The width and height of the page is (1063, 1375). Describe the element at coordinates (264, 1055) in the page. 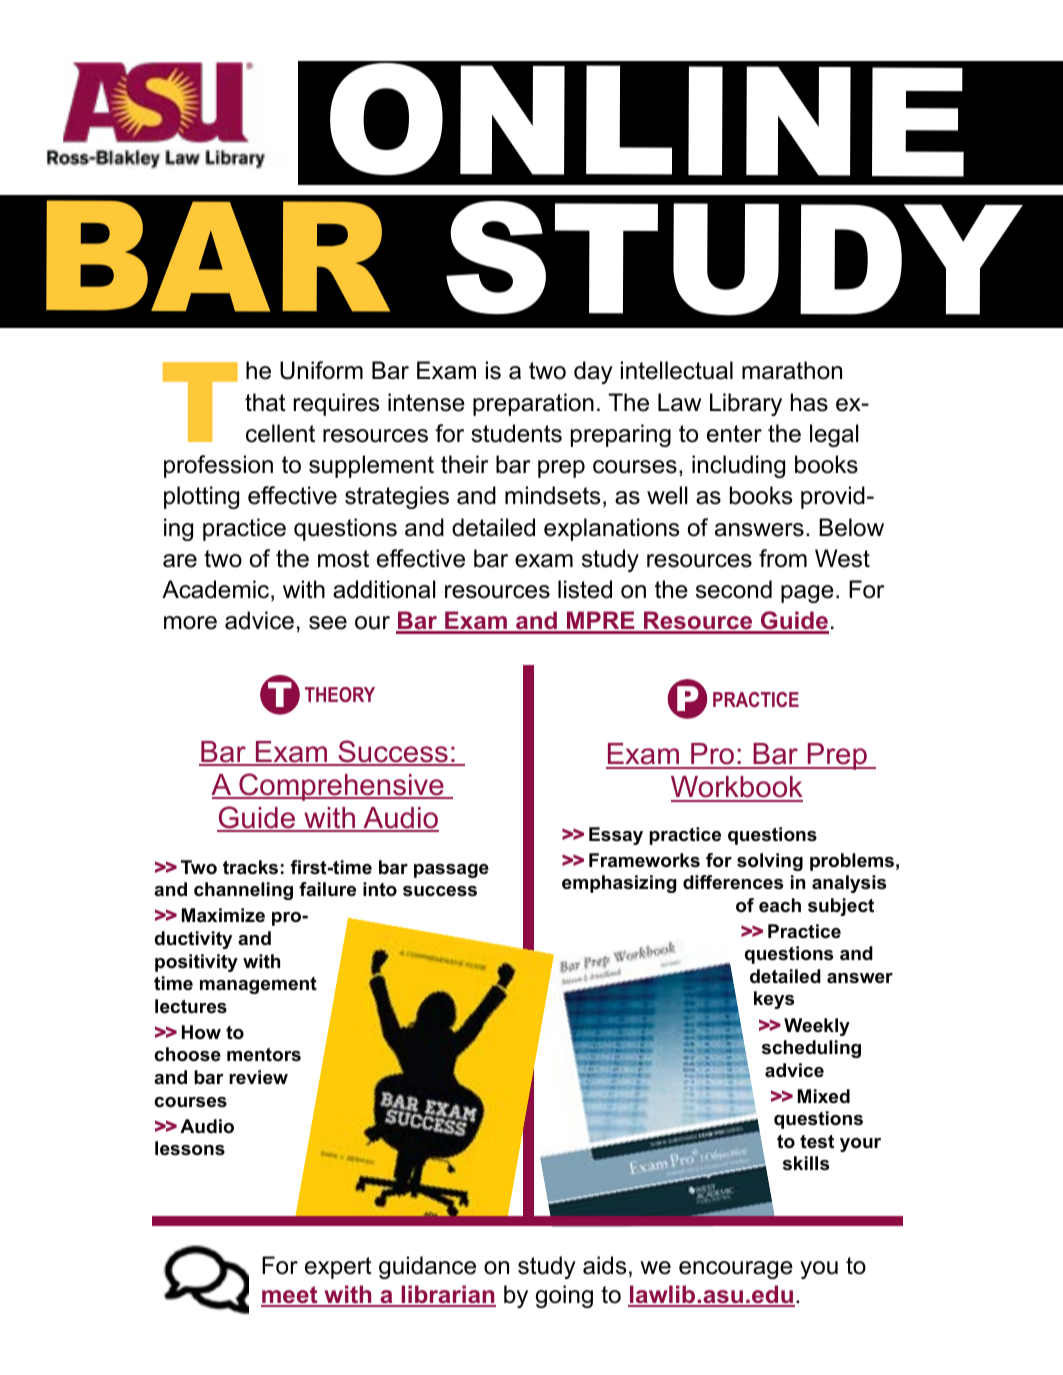

I see `mentors` at that location.
